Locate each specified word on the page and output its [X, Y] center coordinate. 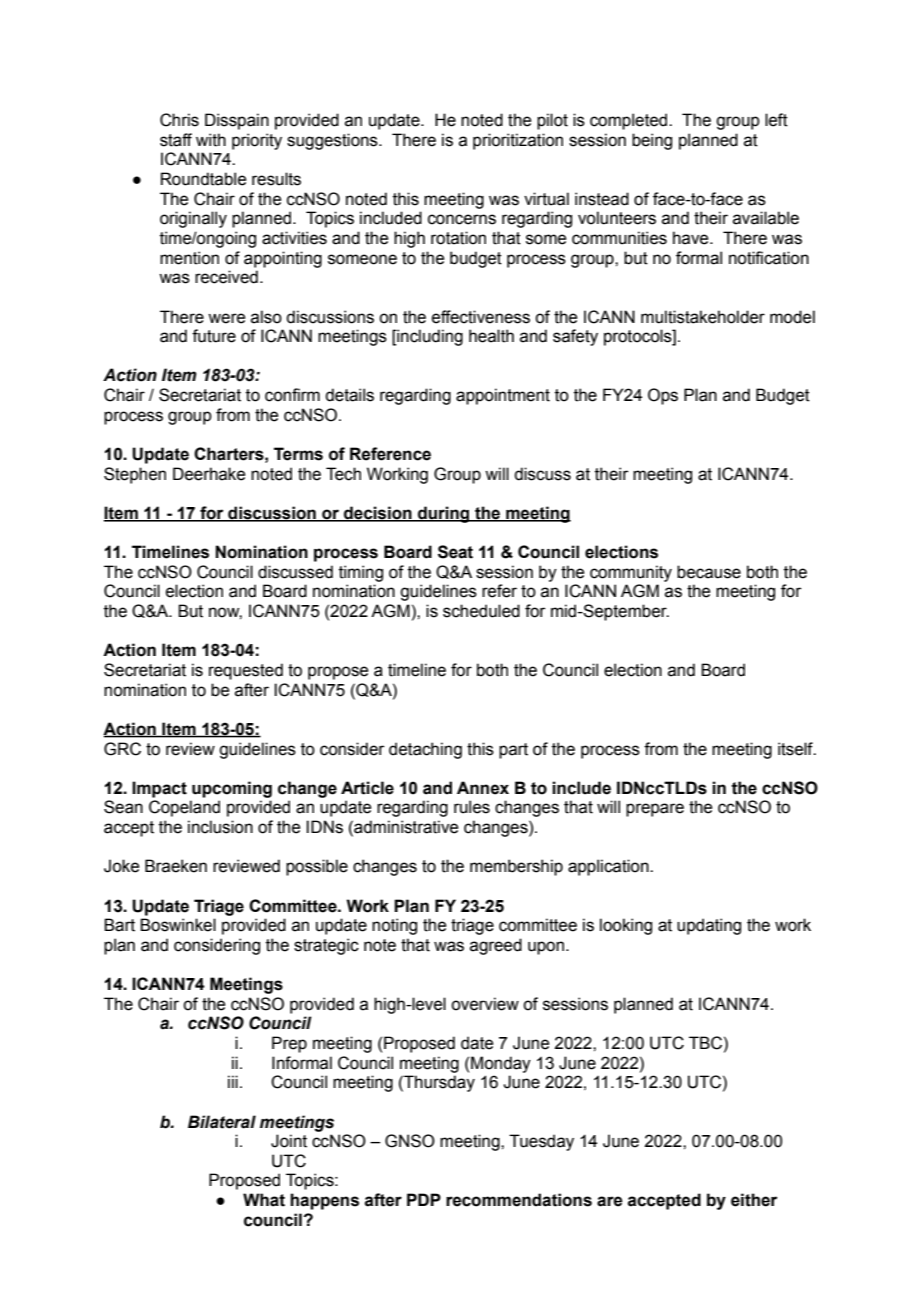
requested [246, 671]
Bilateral [222, 1122]
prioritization [518, 141]
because [709, 572]
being [652, 141]
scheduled [481, 611]
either [754, 1200]
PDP [424, 1199]
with [211, 140]
